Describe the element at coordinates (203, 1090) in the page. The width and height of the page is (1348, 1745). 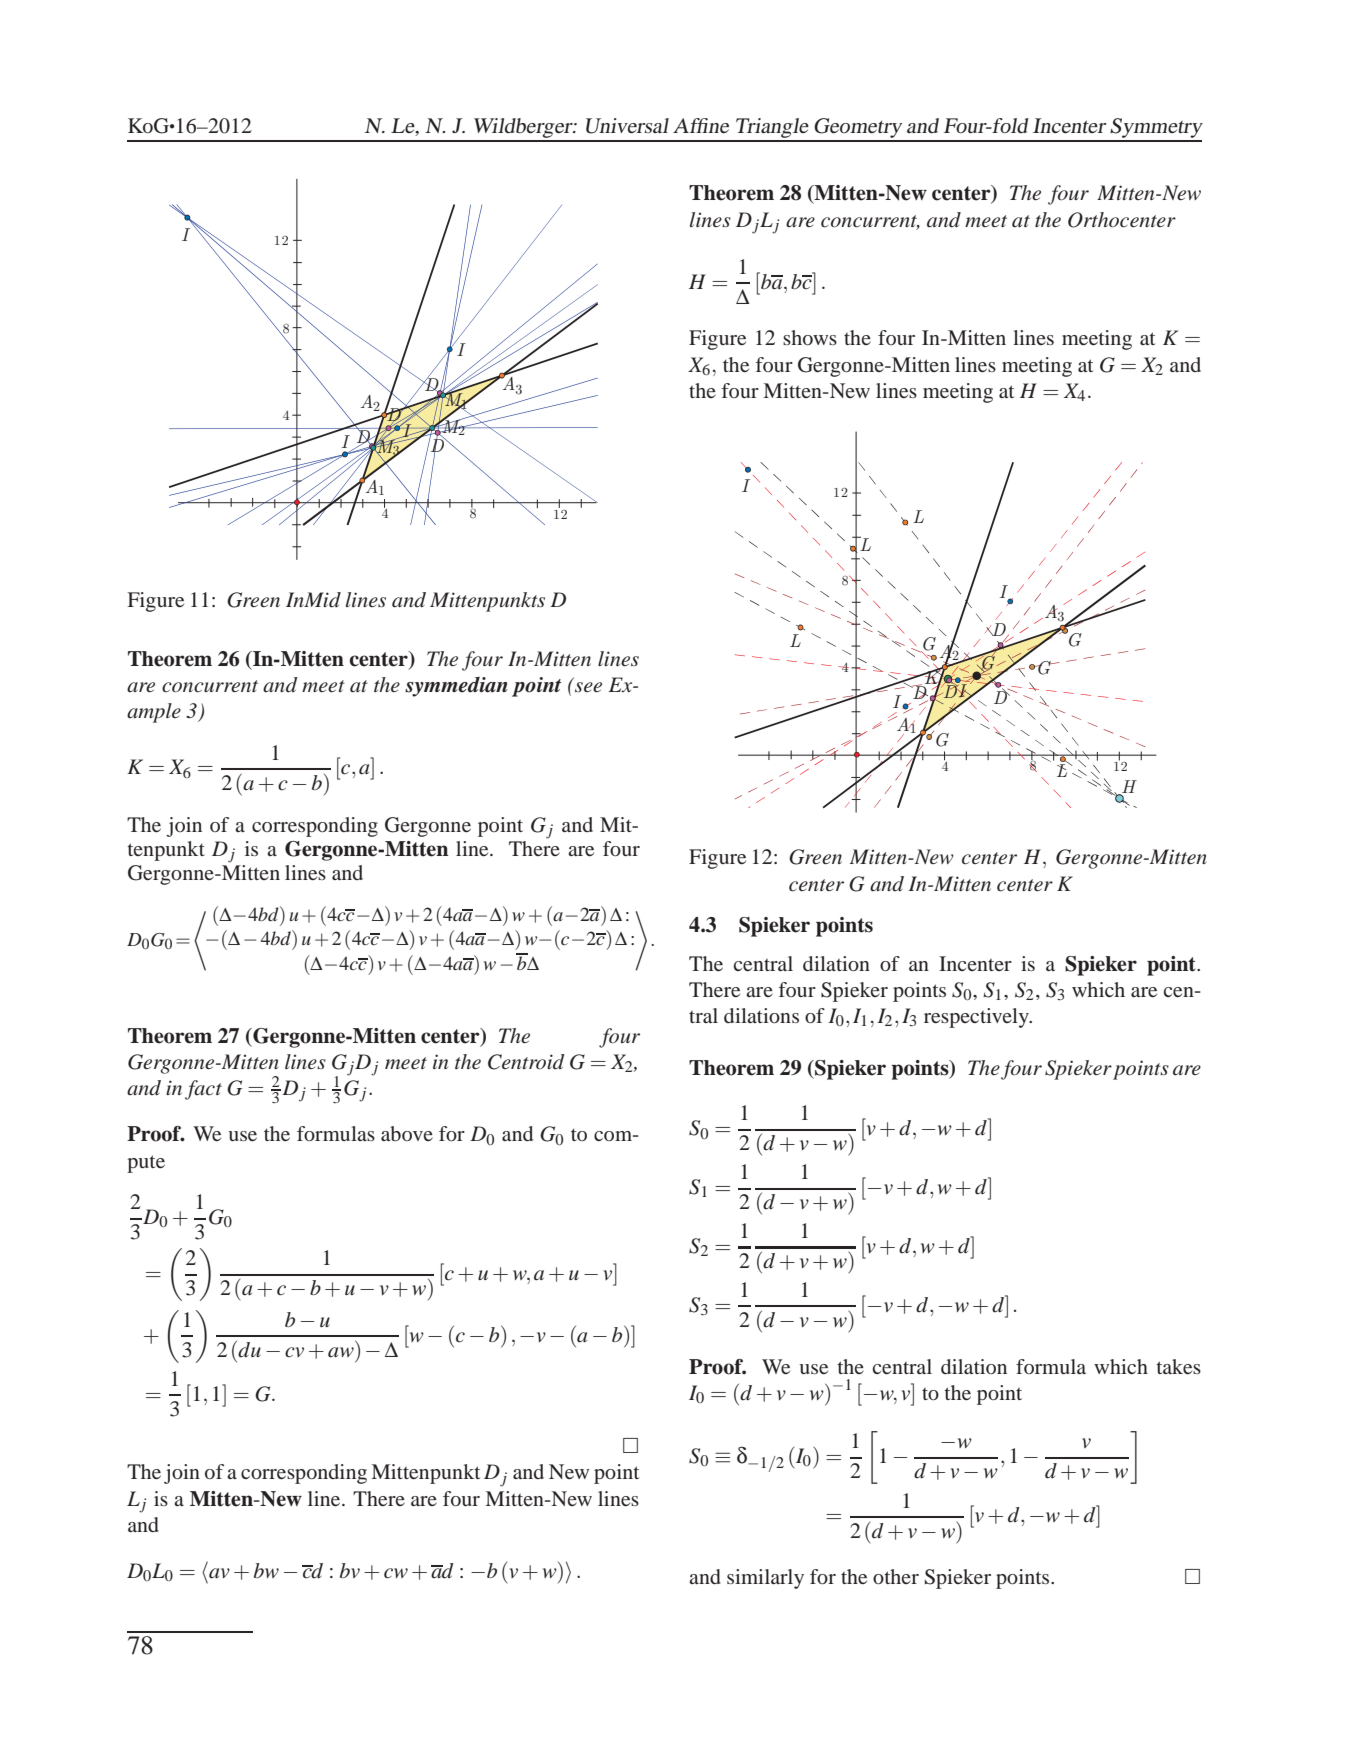
I see `fact` at that location.
